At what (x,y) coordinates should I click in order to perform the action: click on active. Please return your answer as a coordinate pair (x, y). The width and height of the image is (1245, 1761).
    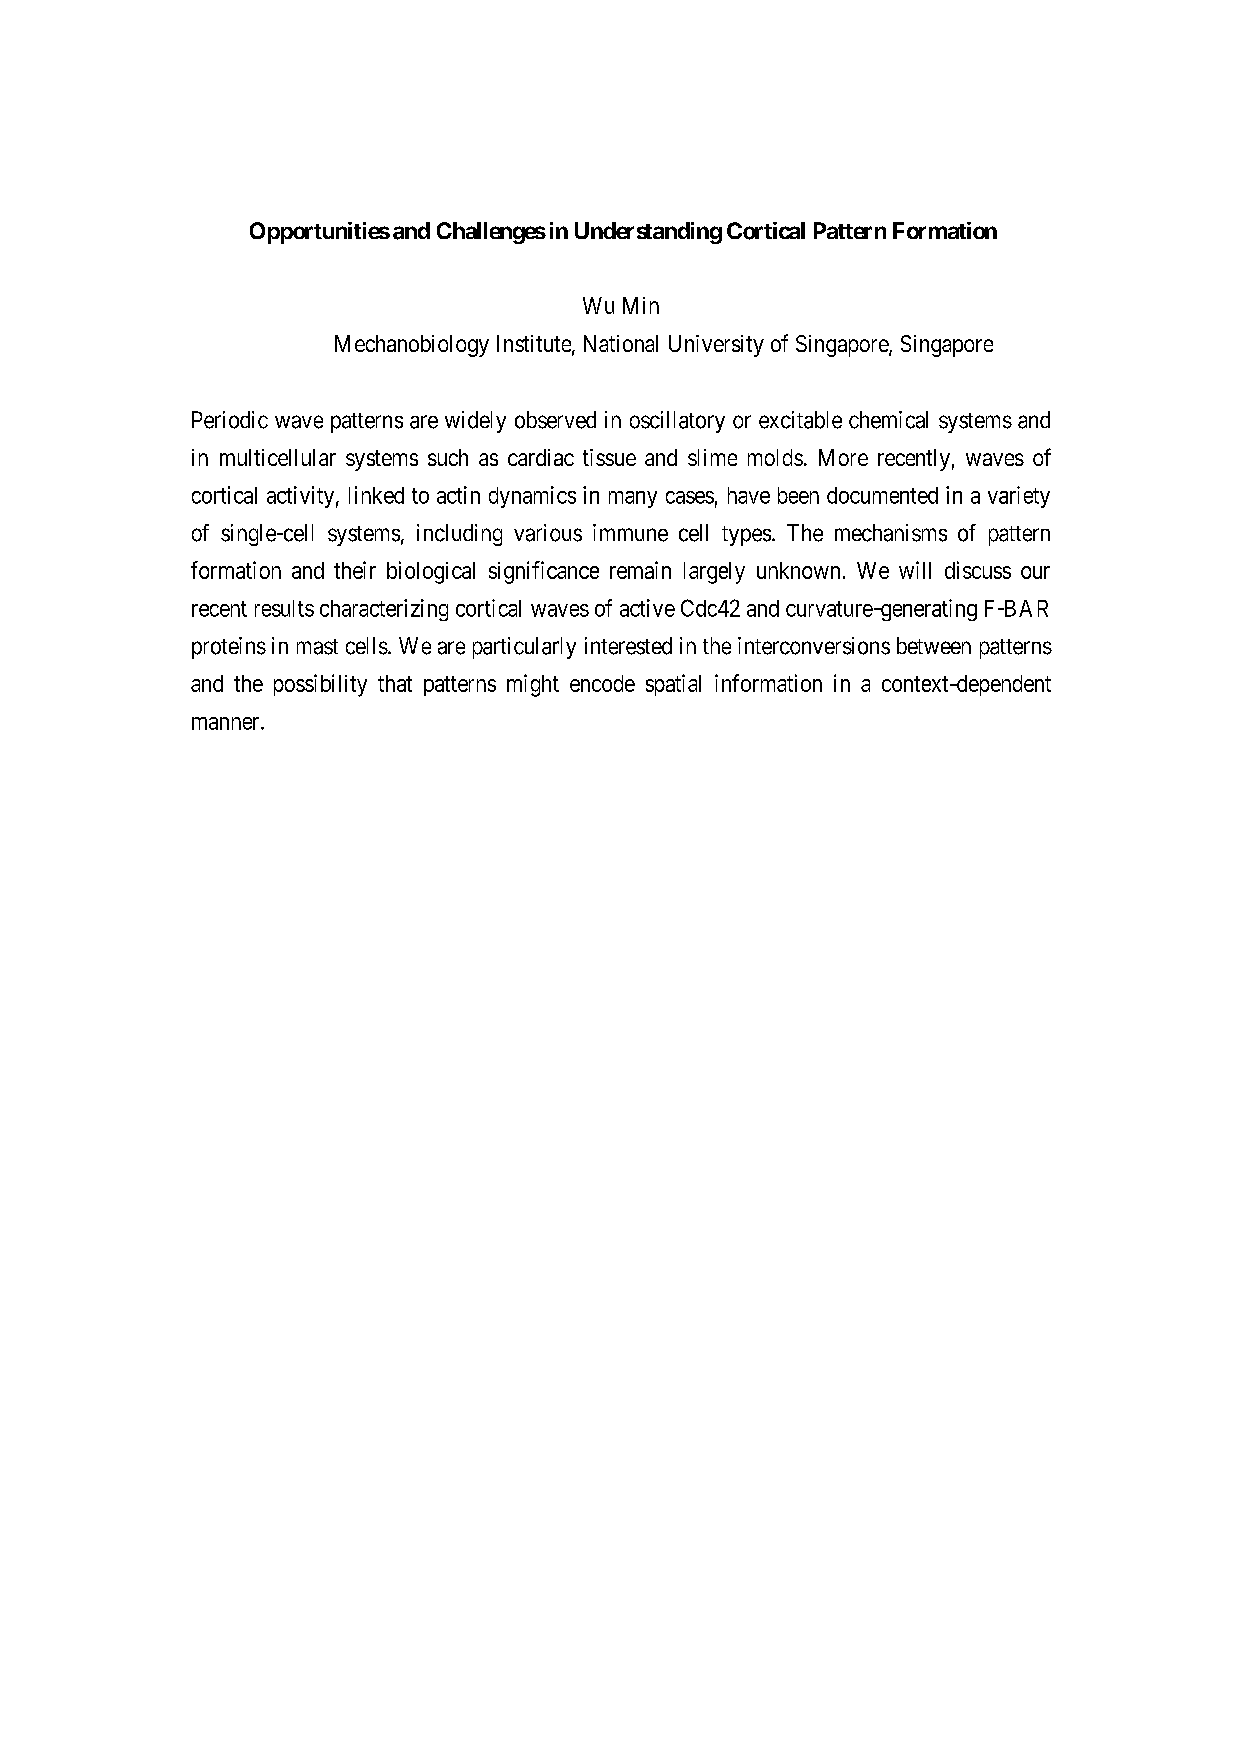
    Looking at the image, I should click on (647, 608).
